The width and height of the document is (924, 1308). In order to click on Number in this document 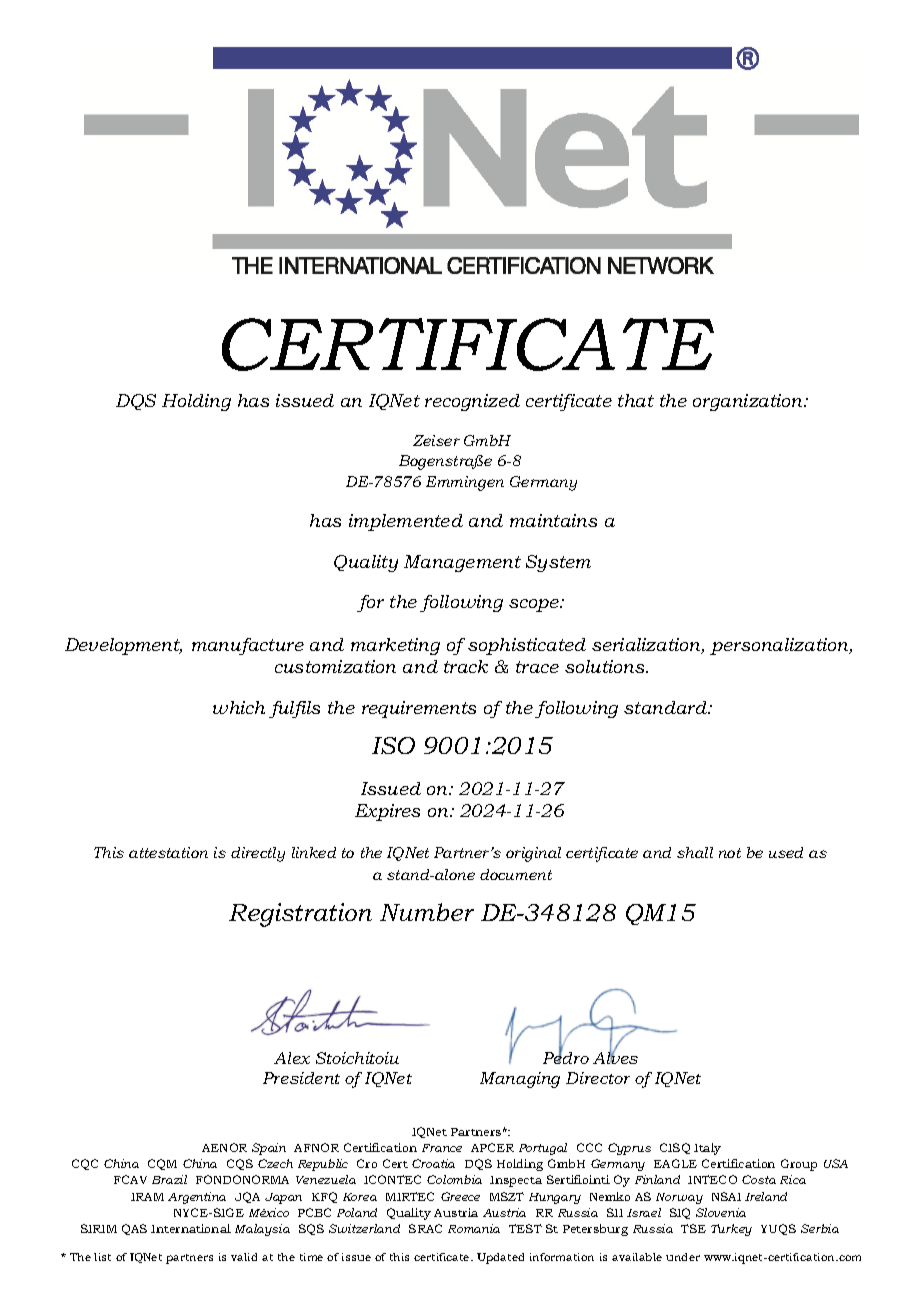, I will do `click(427, 912)`.
